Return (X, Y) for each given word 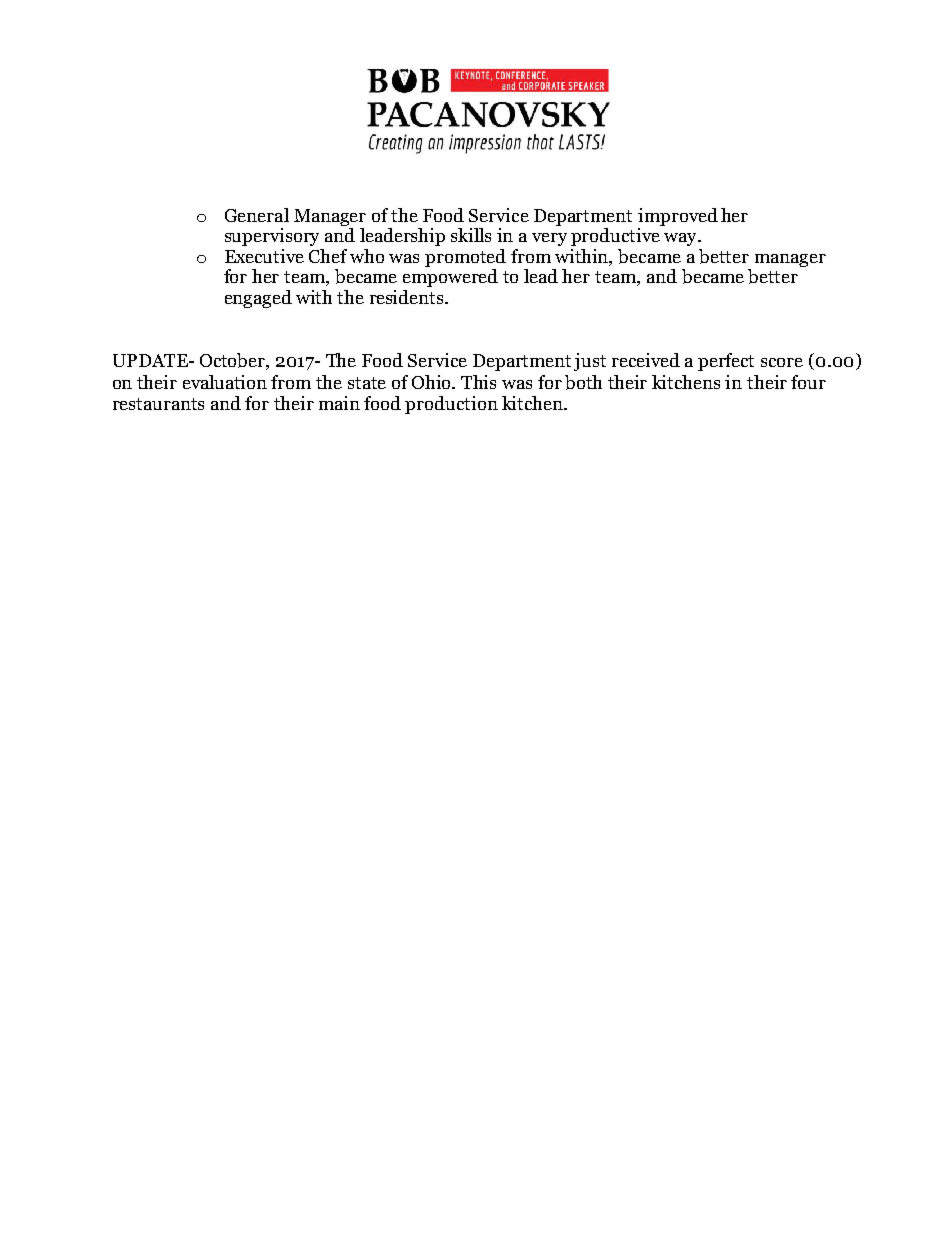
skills (471, 235)
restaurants (158, 404)
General (257, 215)
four (808, 382)
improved (678, 218)
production (451, 405)
